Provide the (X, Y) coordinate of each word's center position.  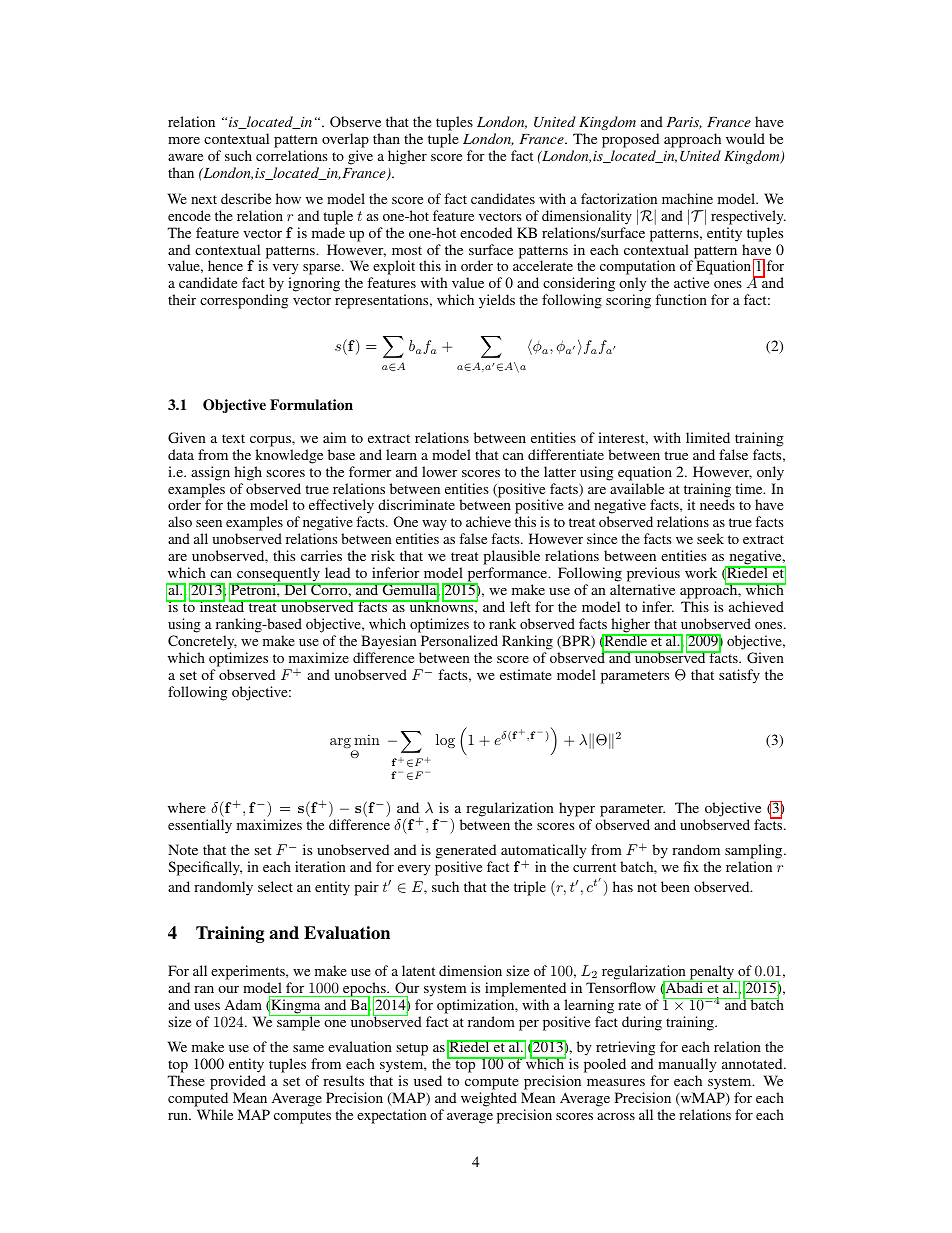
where (187, 807)
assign (210, 473)
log (445, 741)
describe (246, 198)
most (407, 250)
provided (238, 1084)
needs (717, 504)
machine (687, 198)
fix (691, 866)
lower (439, 471)
